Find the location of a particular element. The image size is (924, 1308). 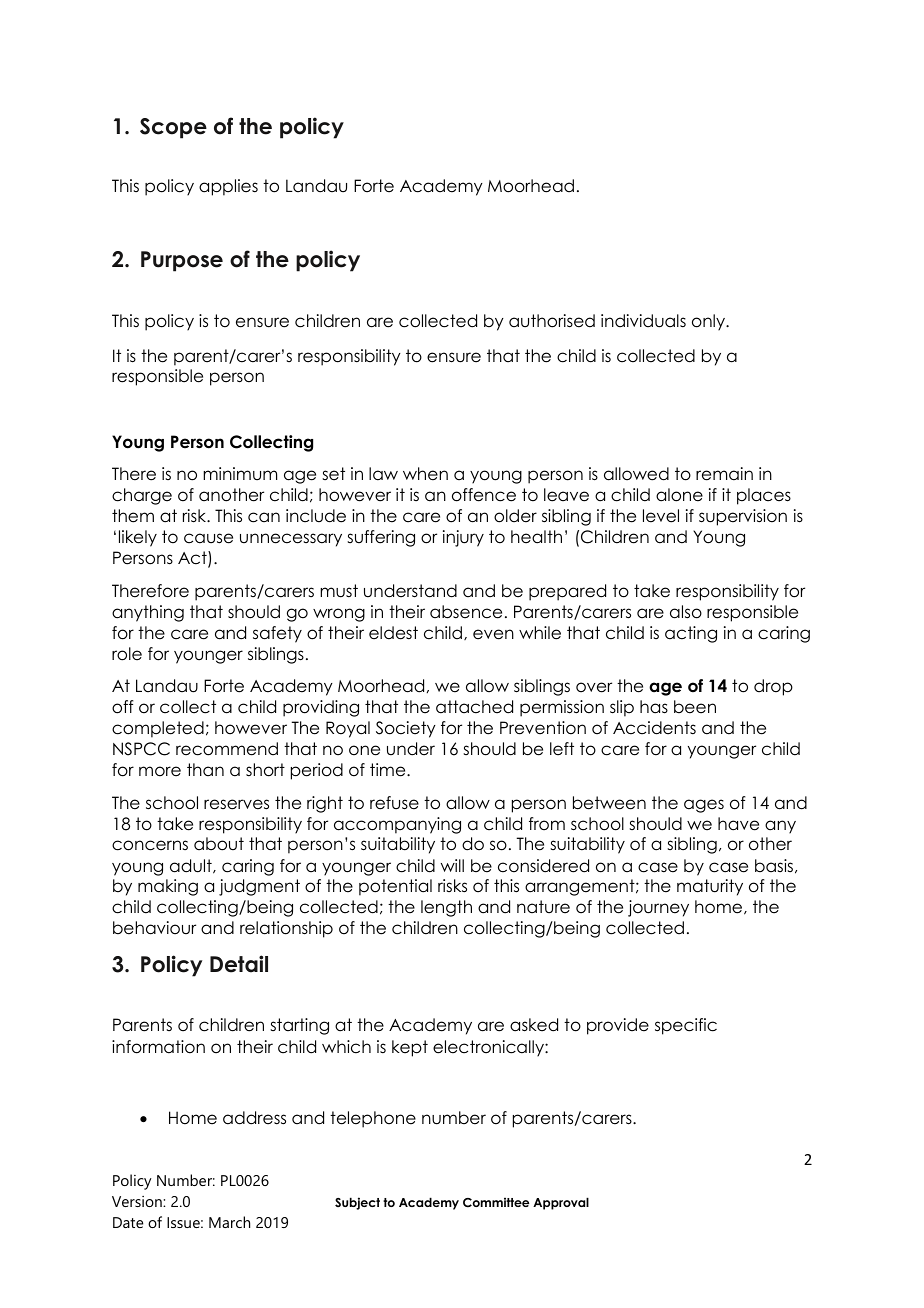

Approval is located at coordinates (561, 1203).
